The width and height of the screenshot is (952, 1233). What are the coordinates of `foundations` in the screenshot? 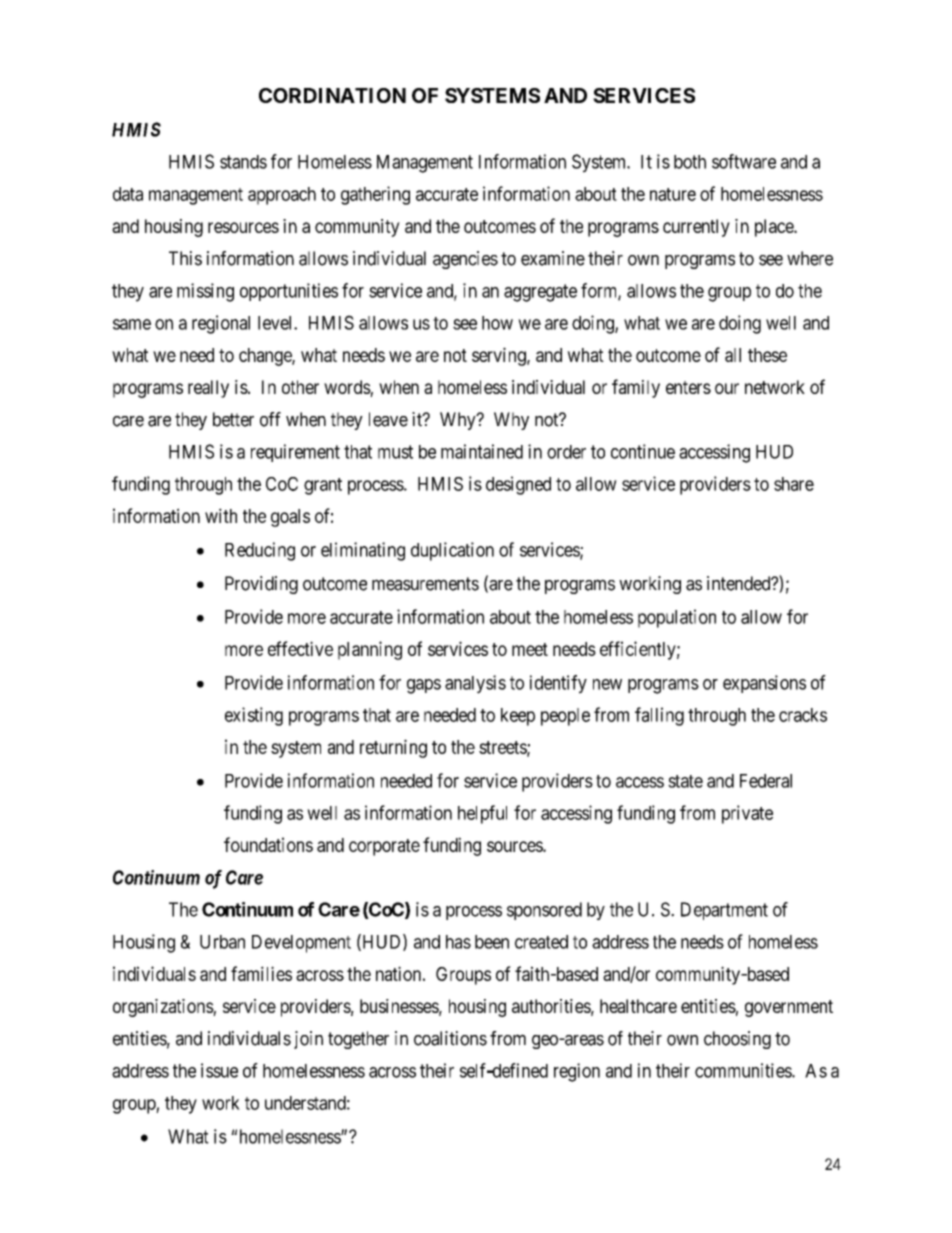 It's located at (268, 844).
